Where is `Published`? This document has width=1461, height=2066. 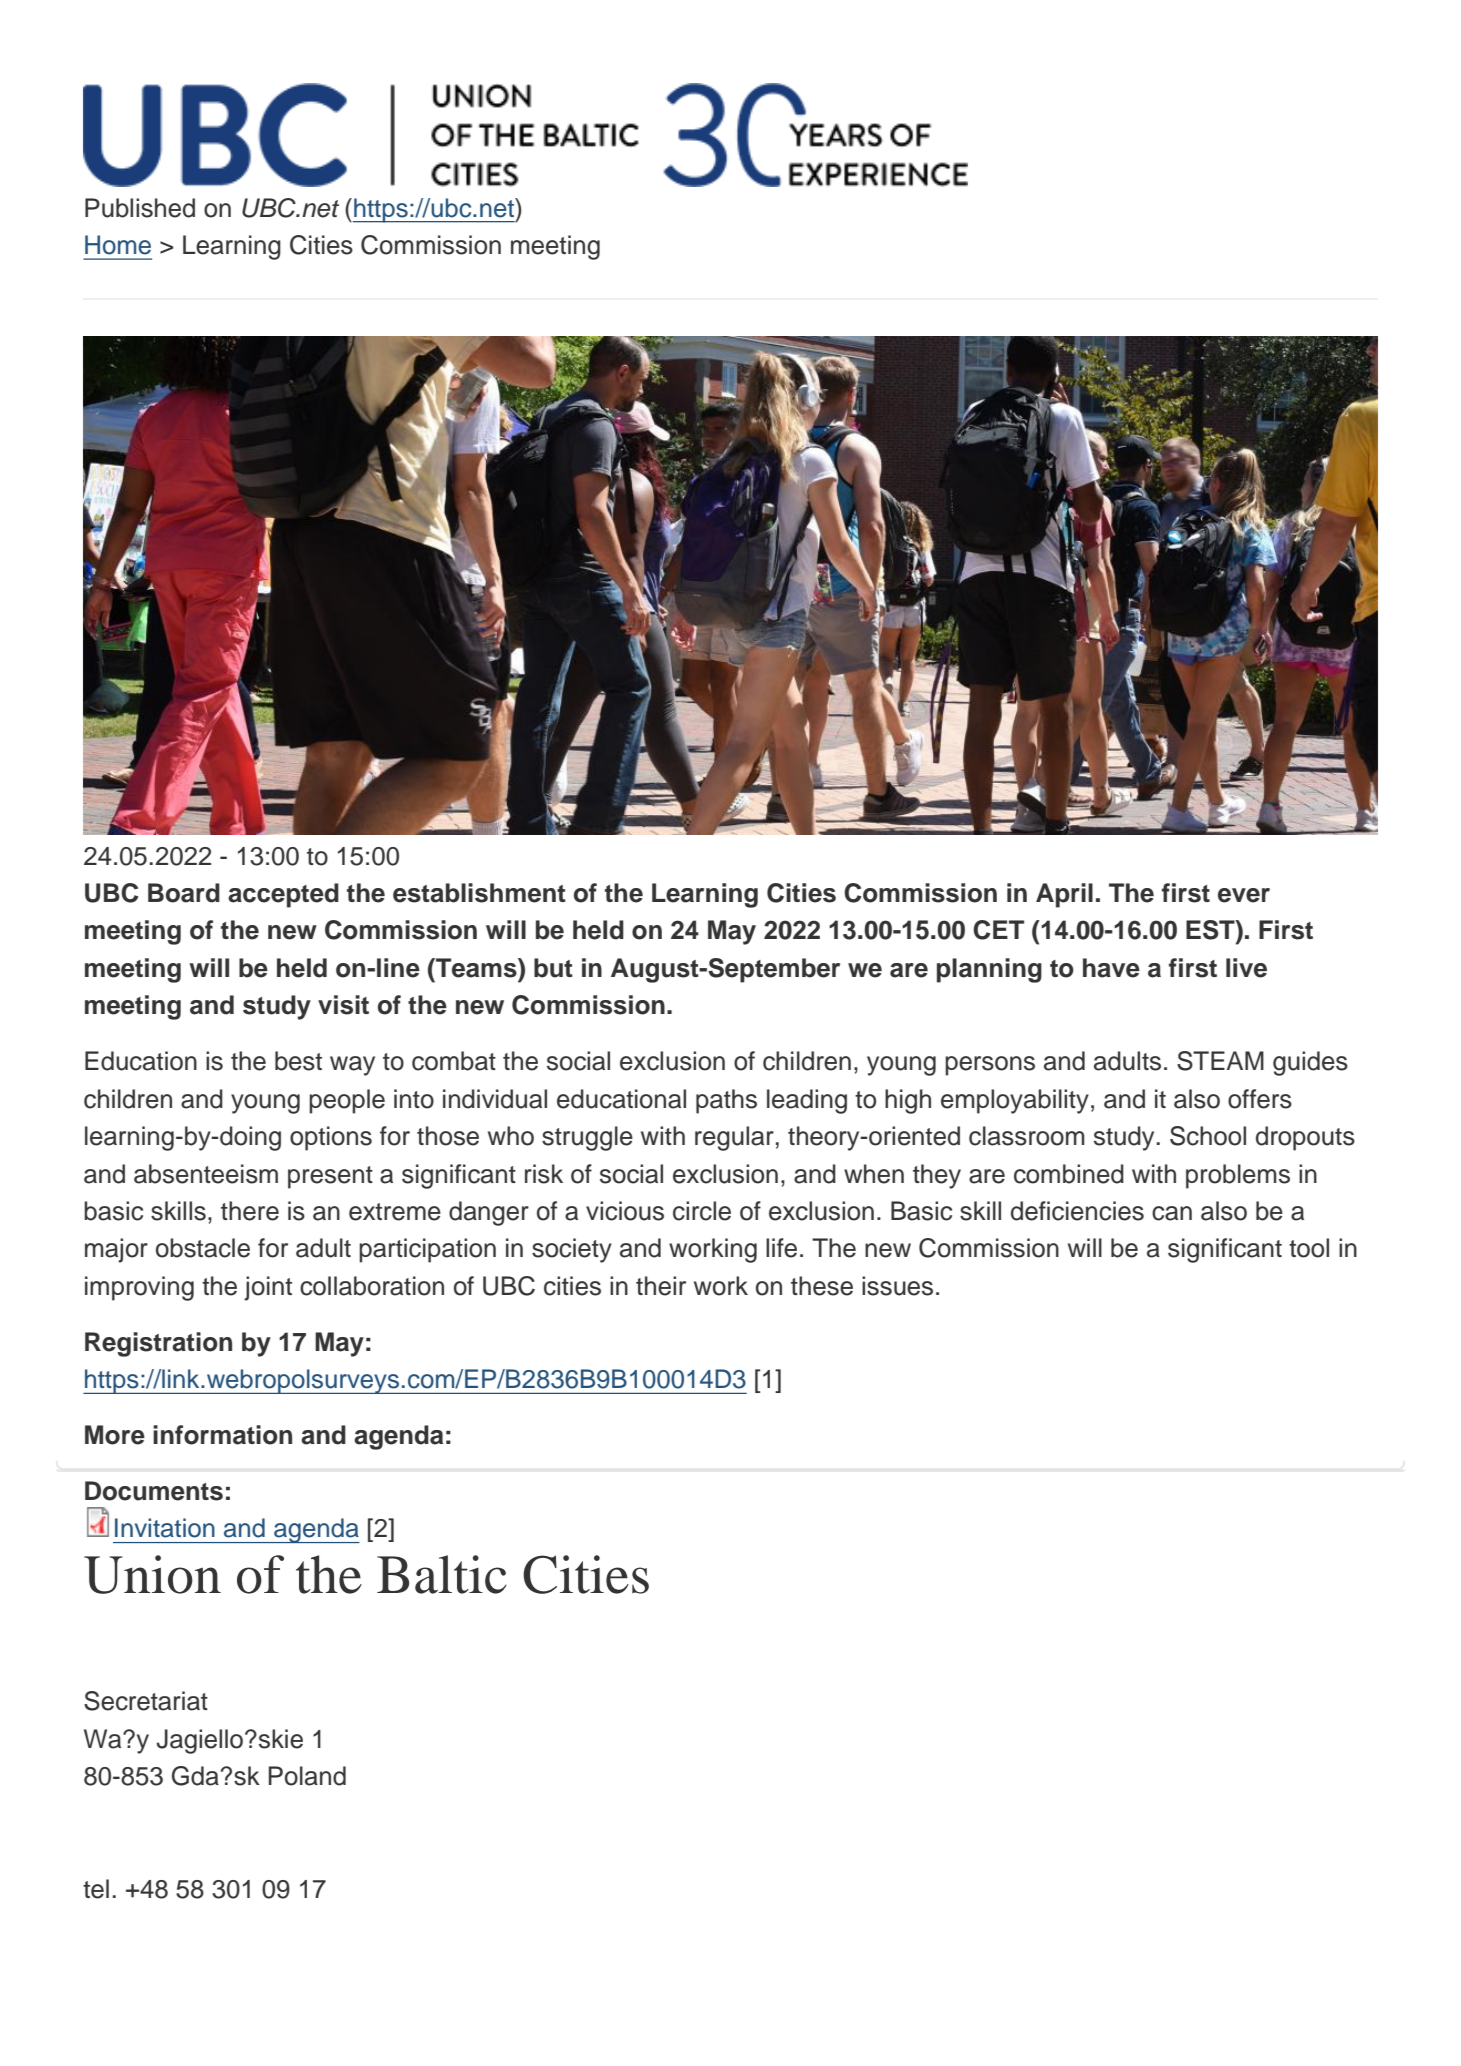
Published is located at coordinates (140, 208).
